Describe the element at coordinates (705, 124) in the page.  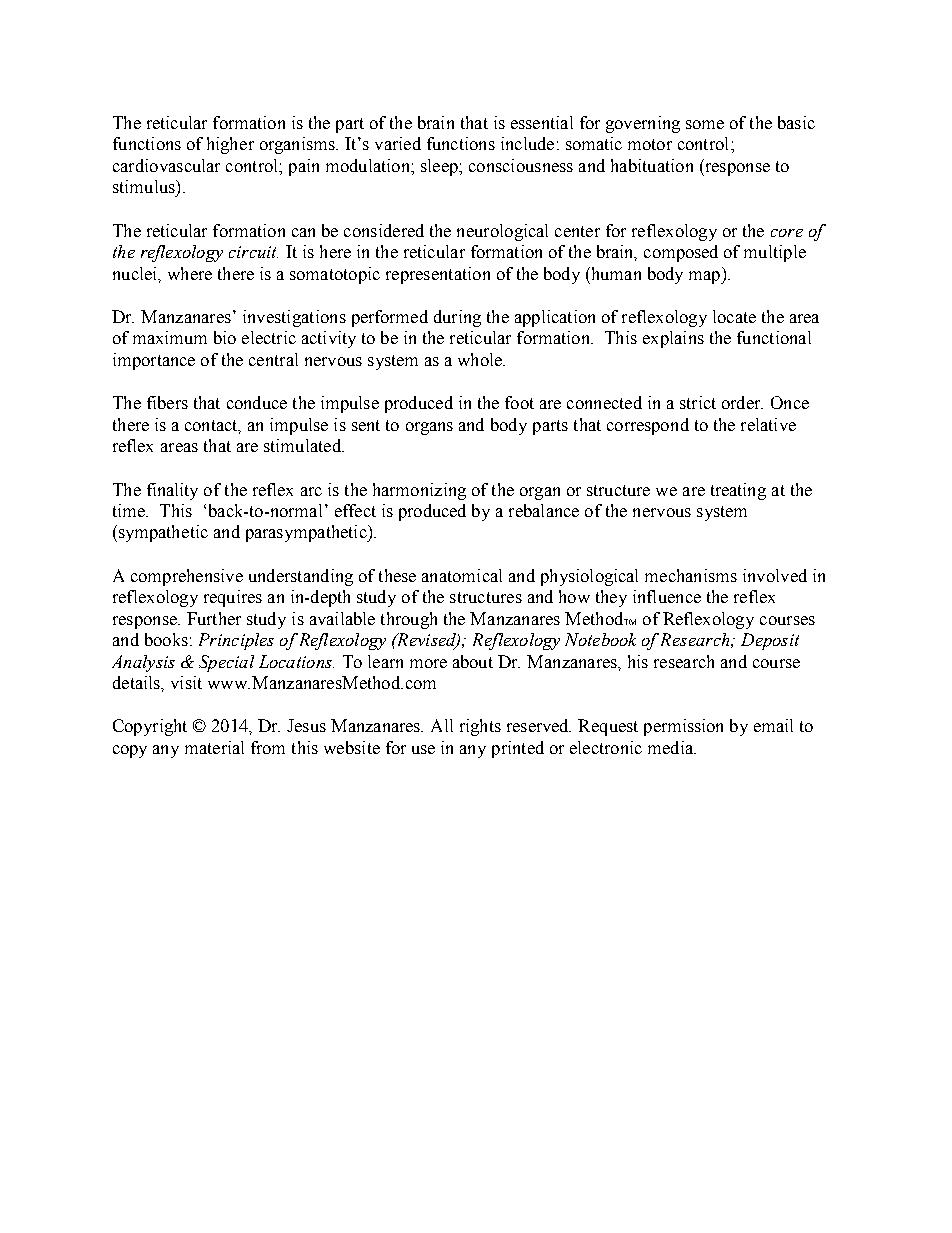
I see `some` at that location.
